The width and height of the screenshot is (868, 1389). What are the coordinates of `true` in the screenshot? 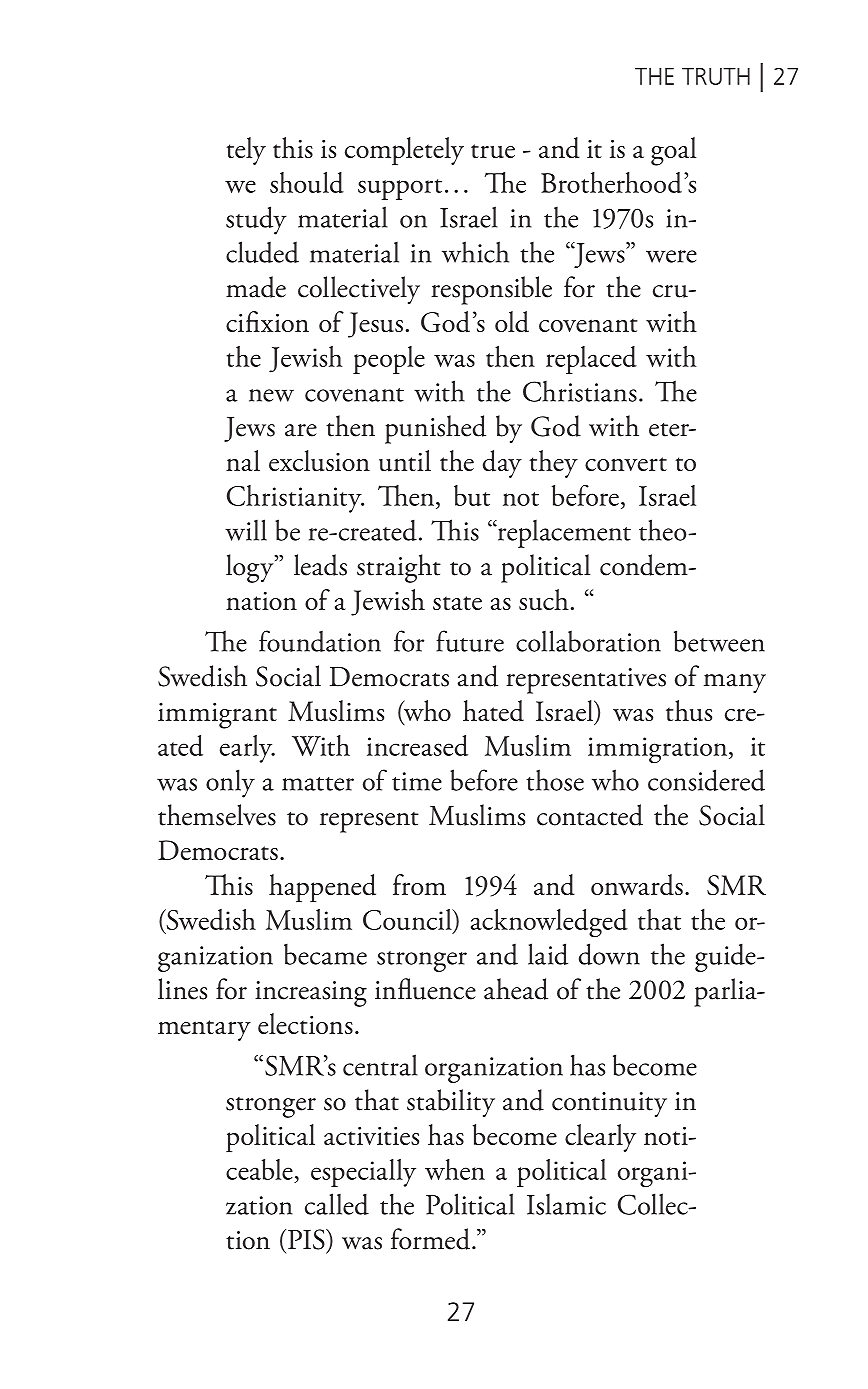 It's located at (493, 151).
